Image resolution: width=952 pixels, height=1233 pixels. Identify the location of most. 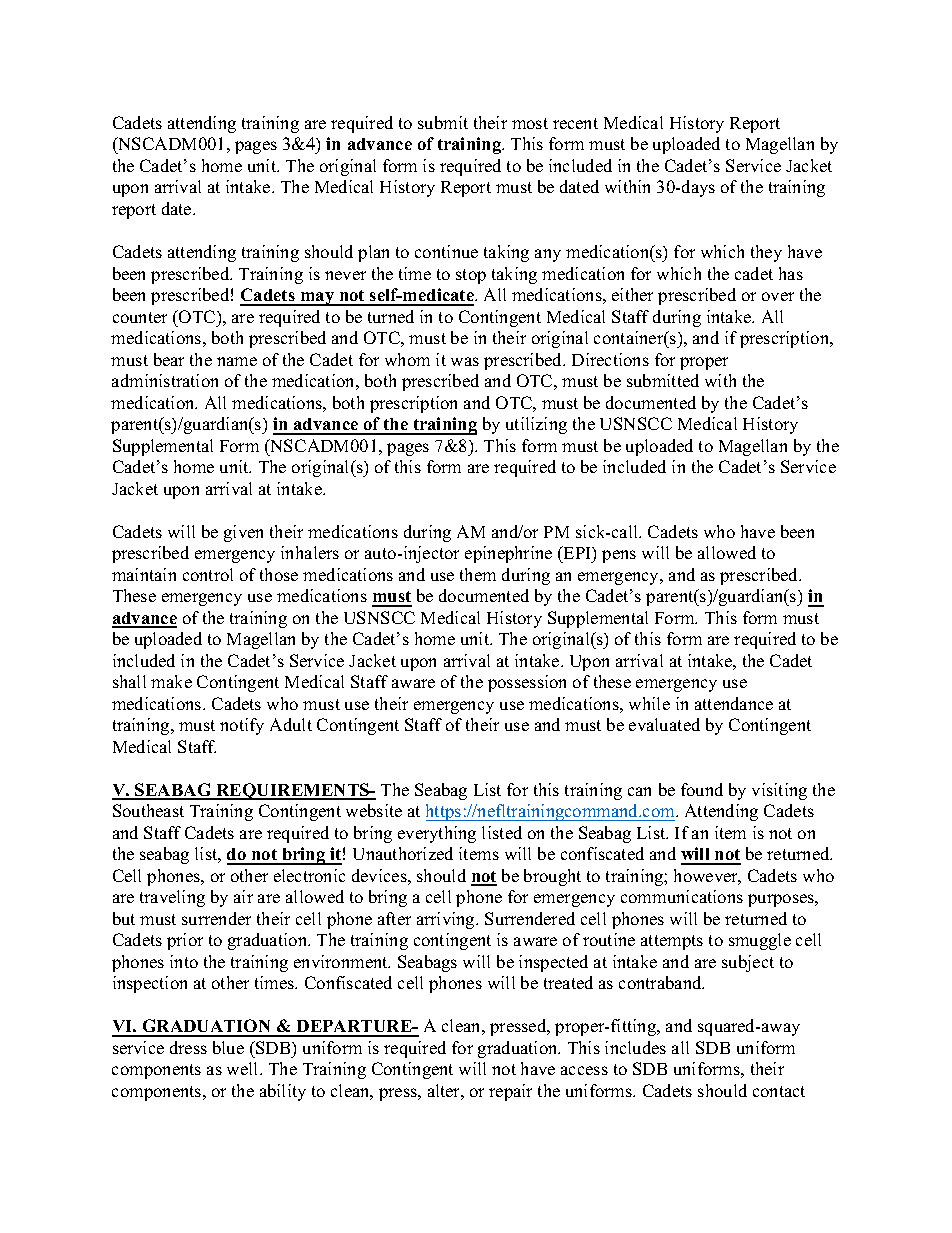
(530, 123).
